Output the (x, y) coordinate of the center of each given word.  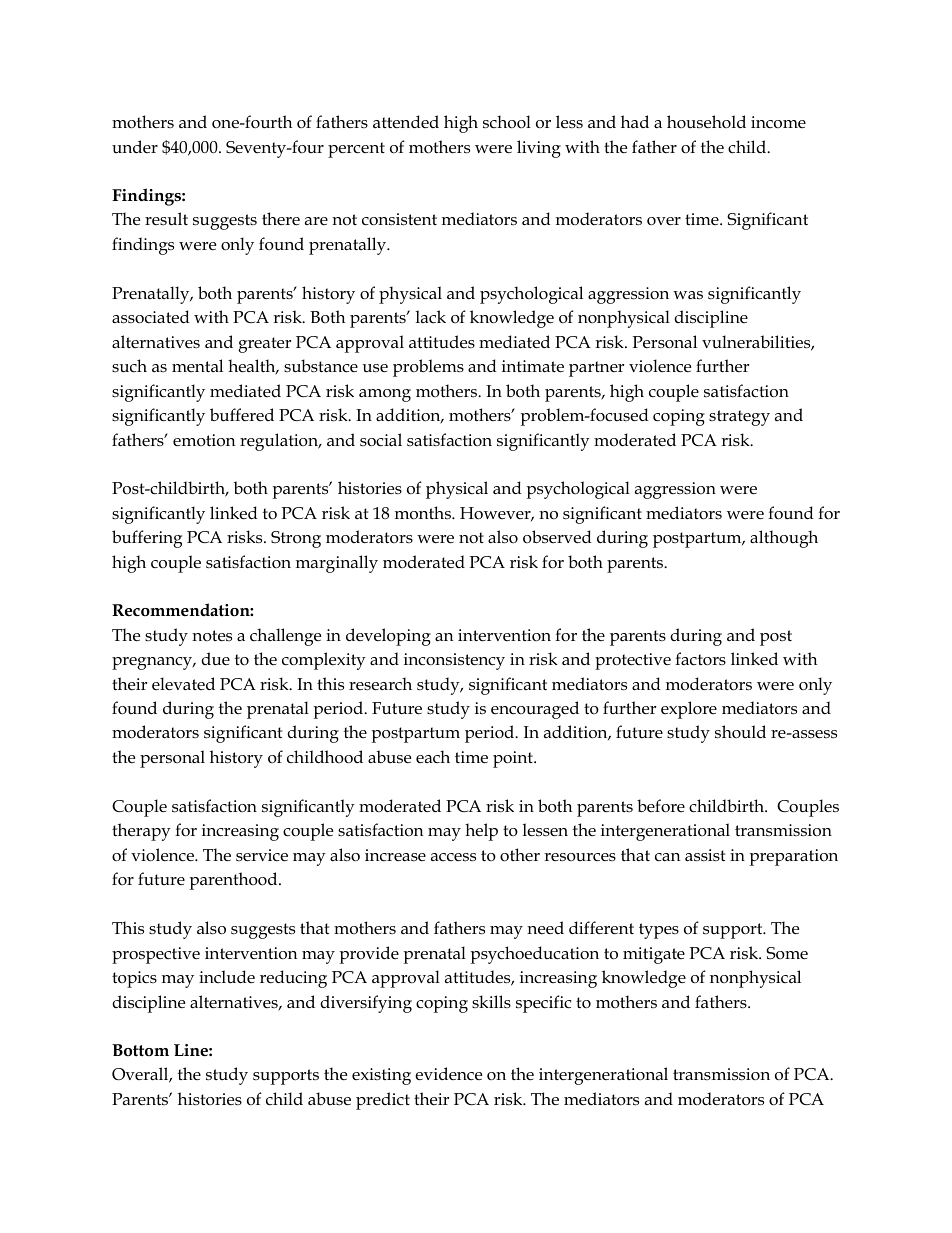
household (706, 122)
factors (700, 658)
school (507, 122)
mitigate (654, 955)
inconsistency (454, 661)
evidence (448, 1074)
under (135, 146)
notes (212, 636)
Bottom (140, 1050)
